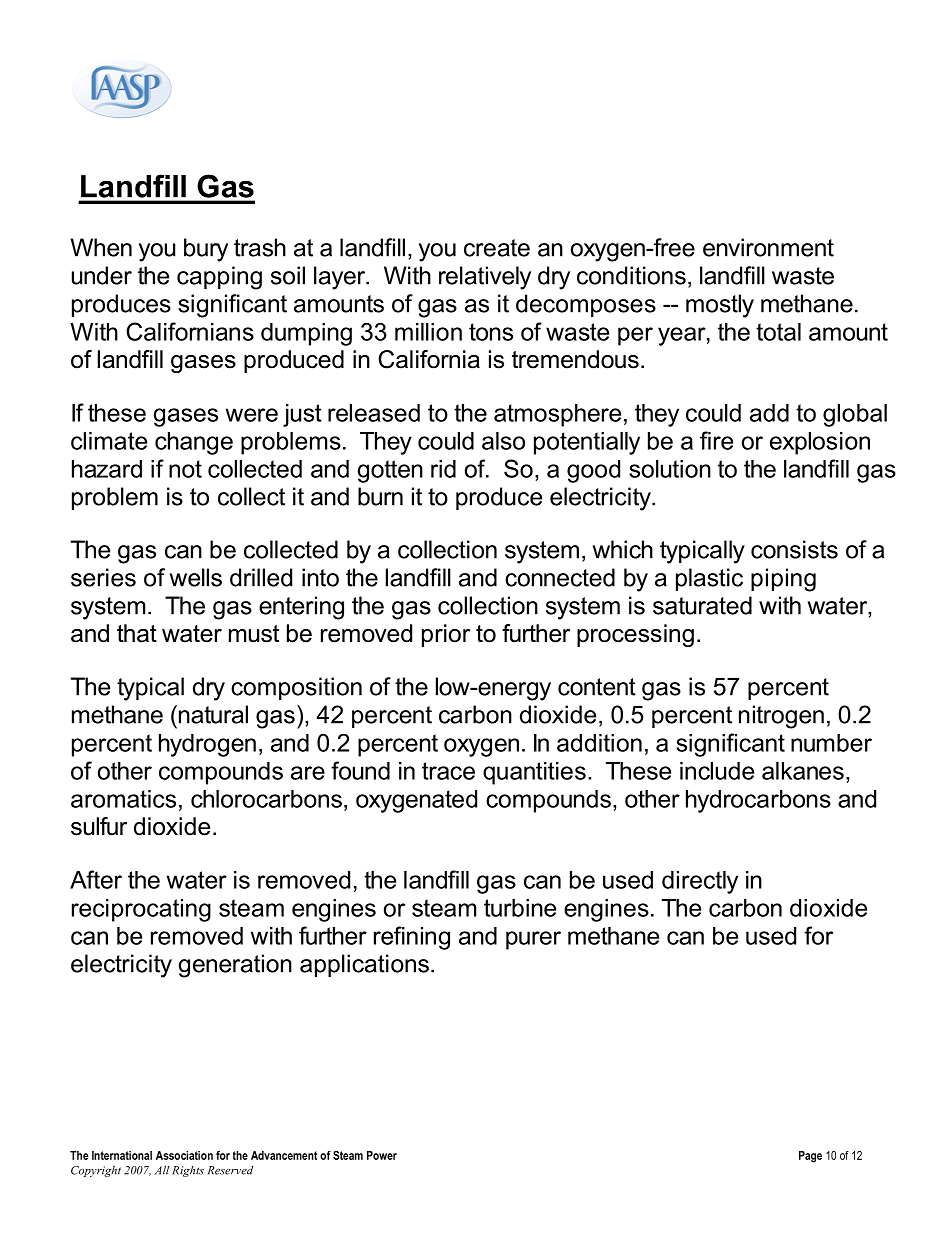 The width and height of the screenshot is (952, 1233). Describe the element at coordinates (485, 278) in the screenshot. I see `relatively` at that location.
